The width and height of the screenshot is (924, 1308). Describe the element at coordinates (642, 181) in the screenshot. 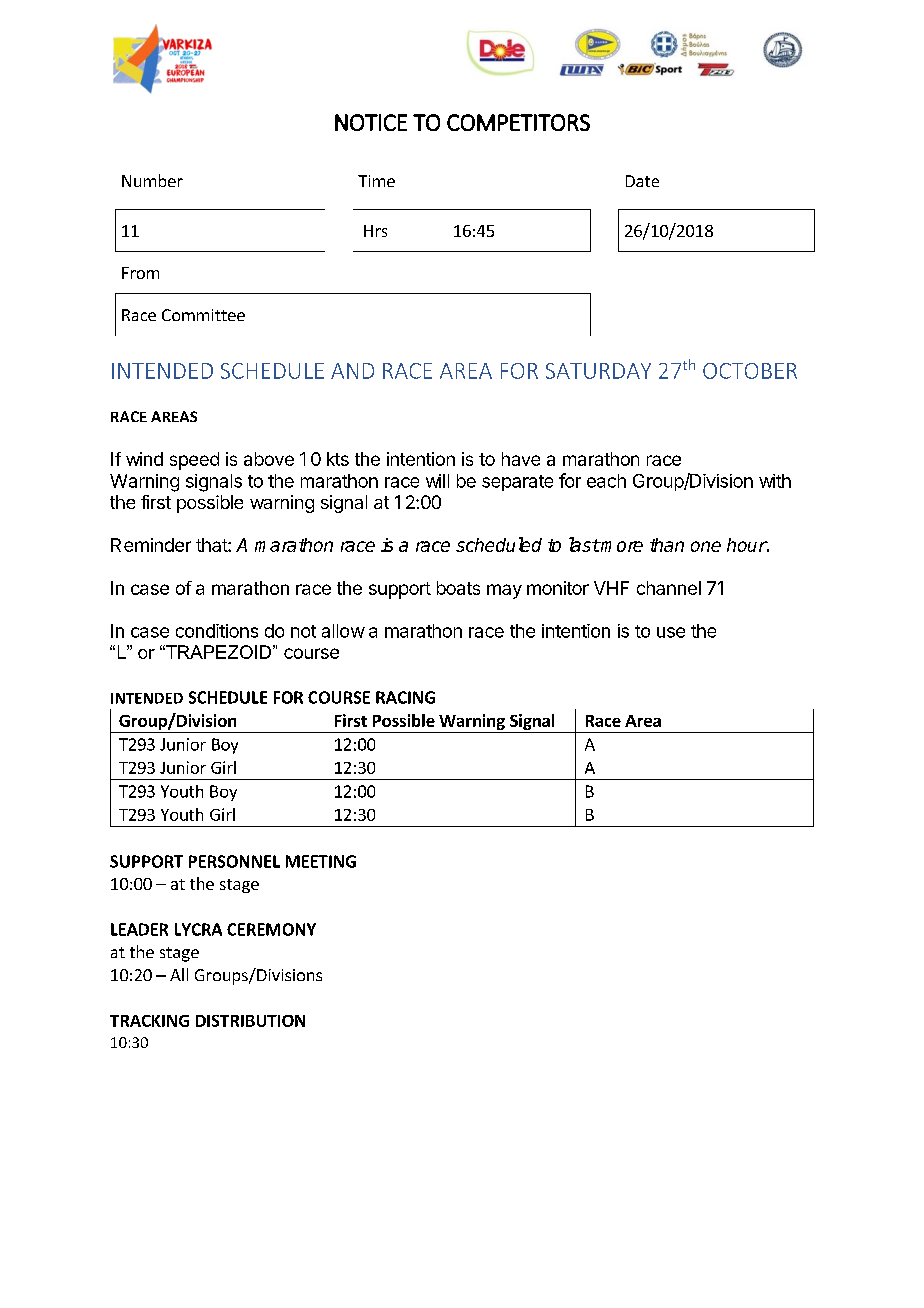

I see `Date` at that location.
